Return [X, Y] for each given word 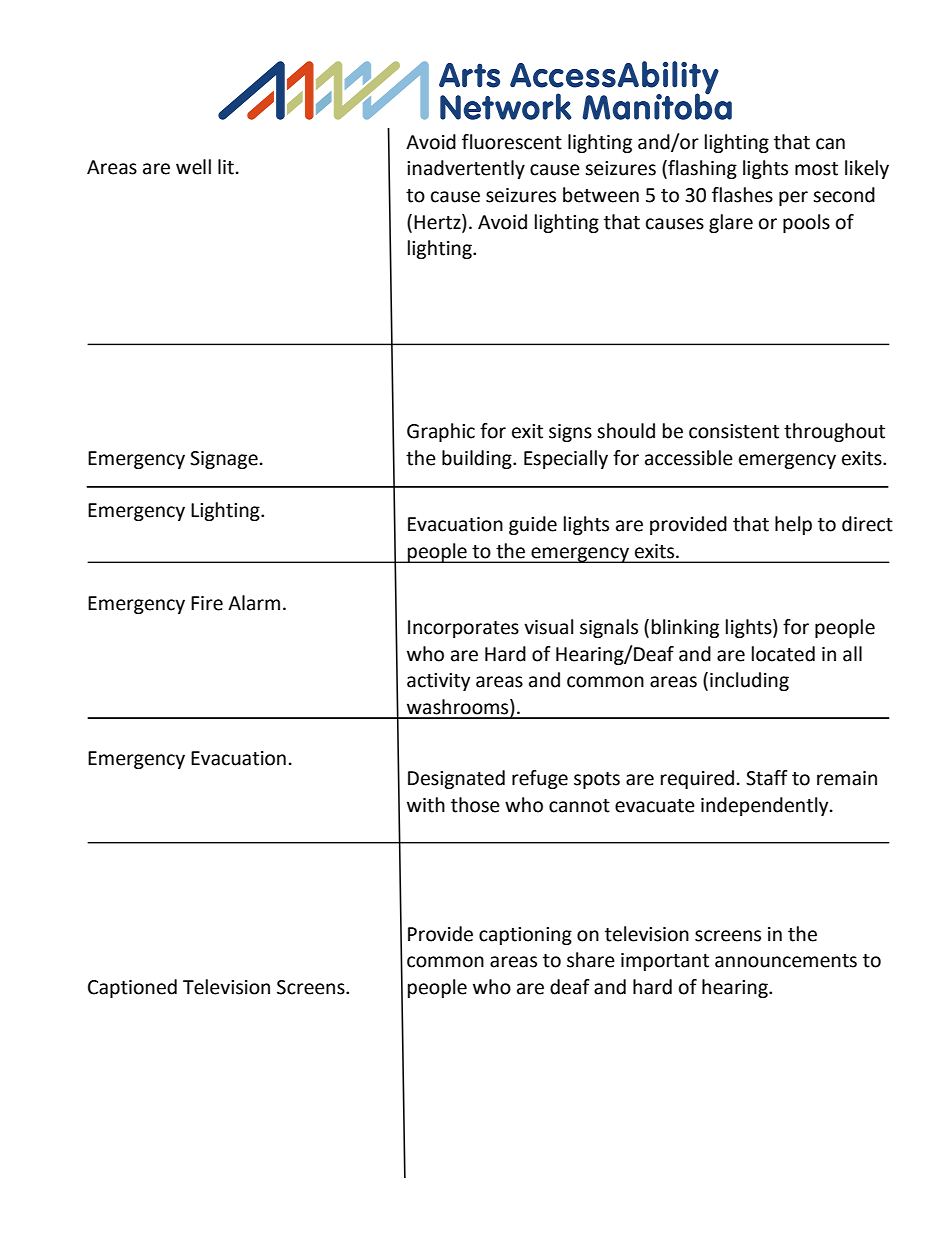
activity [439, 682]
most [816, 169]
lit [226, 167]
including [749, 681]
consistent [734, 431]
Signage [224, 460]
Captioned [132, 988]
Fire [207, 603]
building [478, 459]
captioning [525, 936]
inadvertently [466, 169]
